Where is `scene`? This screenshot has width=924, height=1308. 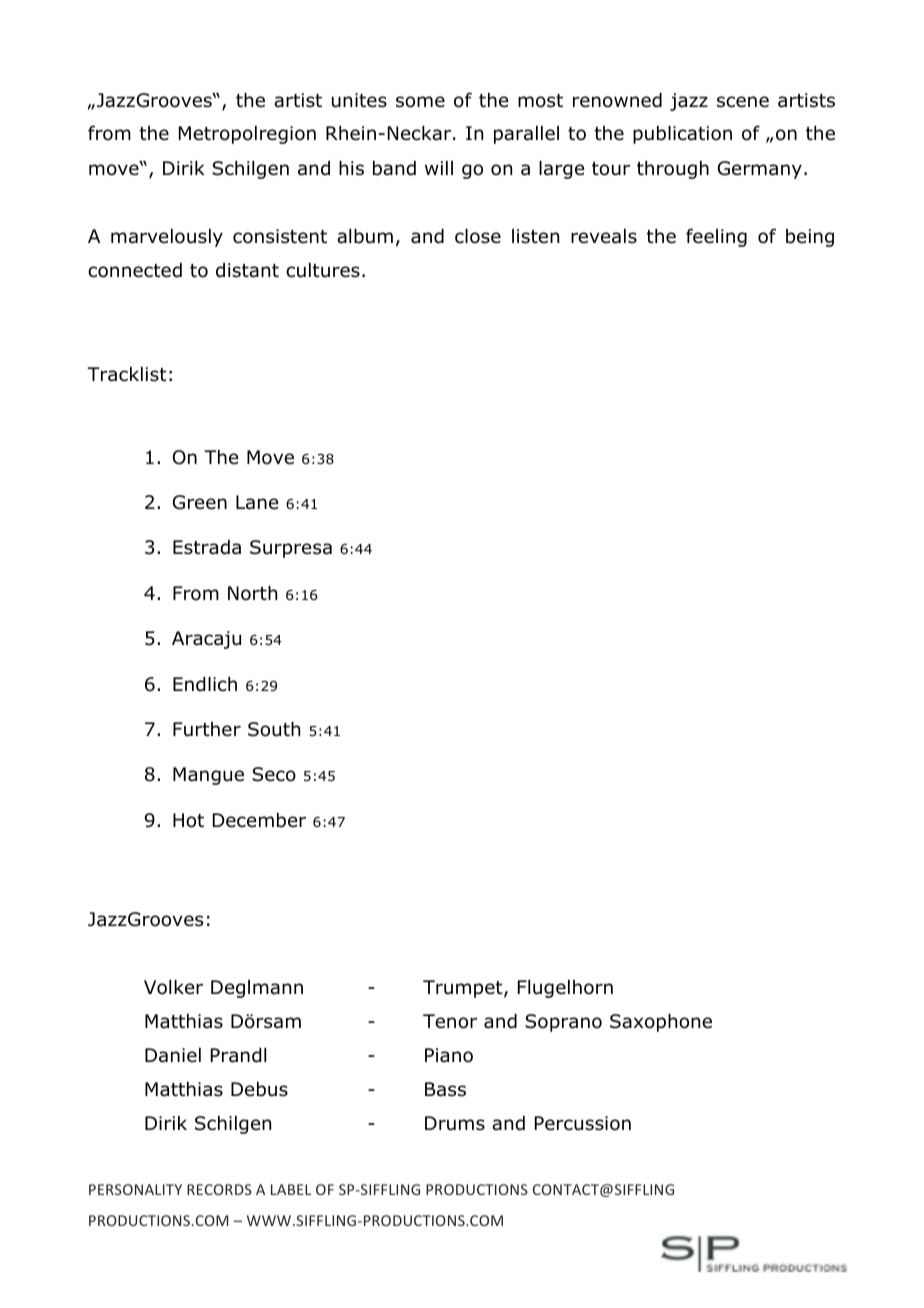
scene is located at coordinates (743, 102).
